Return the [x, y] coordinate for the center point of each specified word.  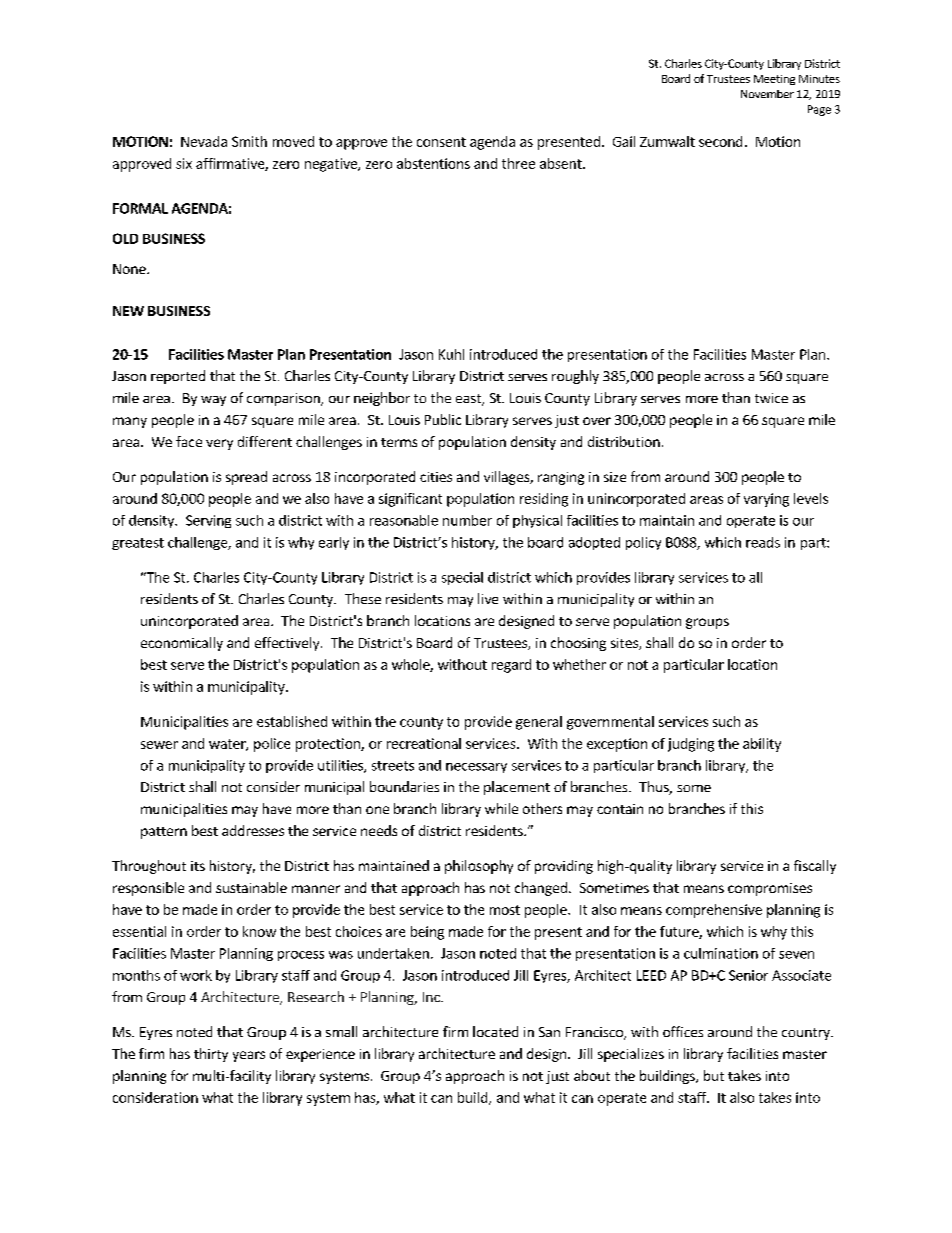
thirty [211, 1055]
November [767, 94]
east [469, 400]
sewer [159, 745]
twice [771, 398]
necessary [476, 768]
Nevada [204, 141]
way [213, 401]
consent [441, 142]
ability [762, 745]
